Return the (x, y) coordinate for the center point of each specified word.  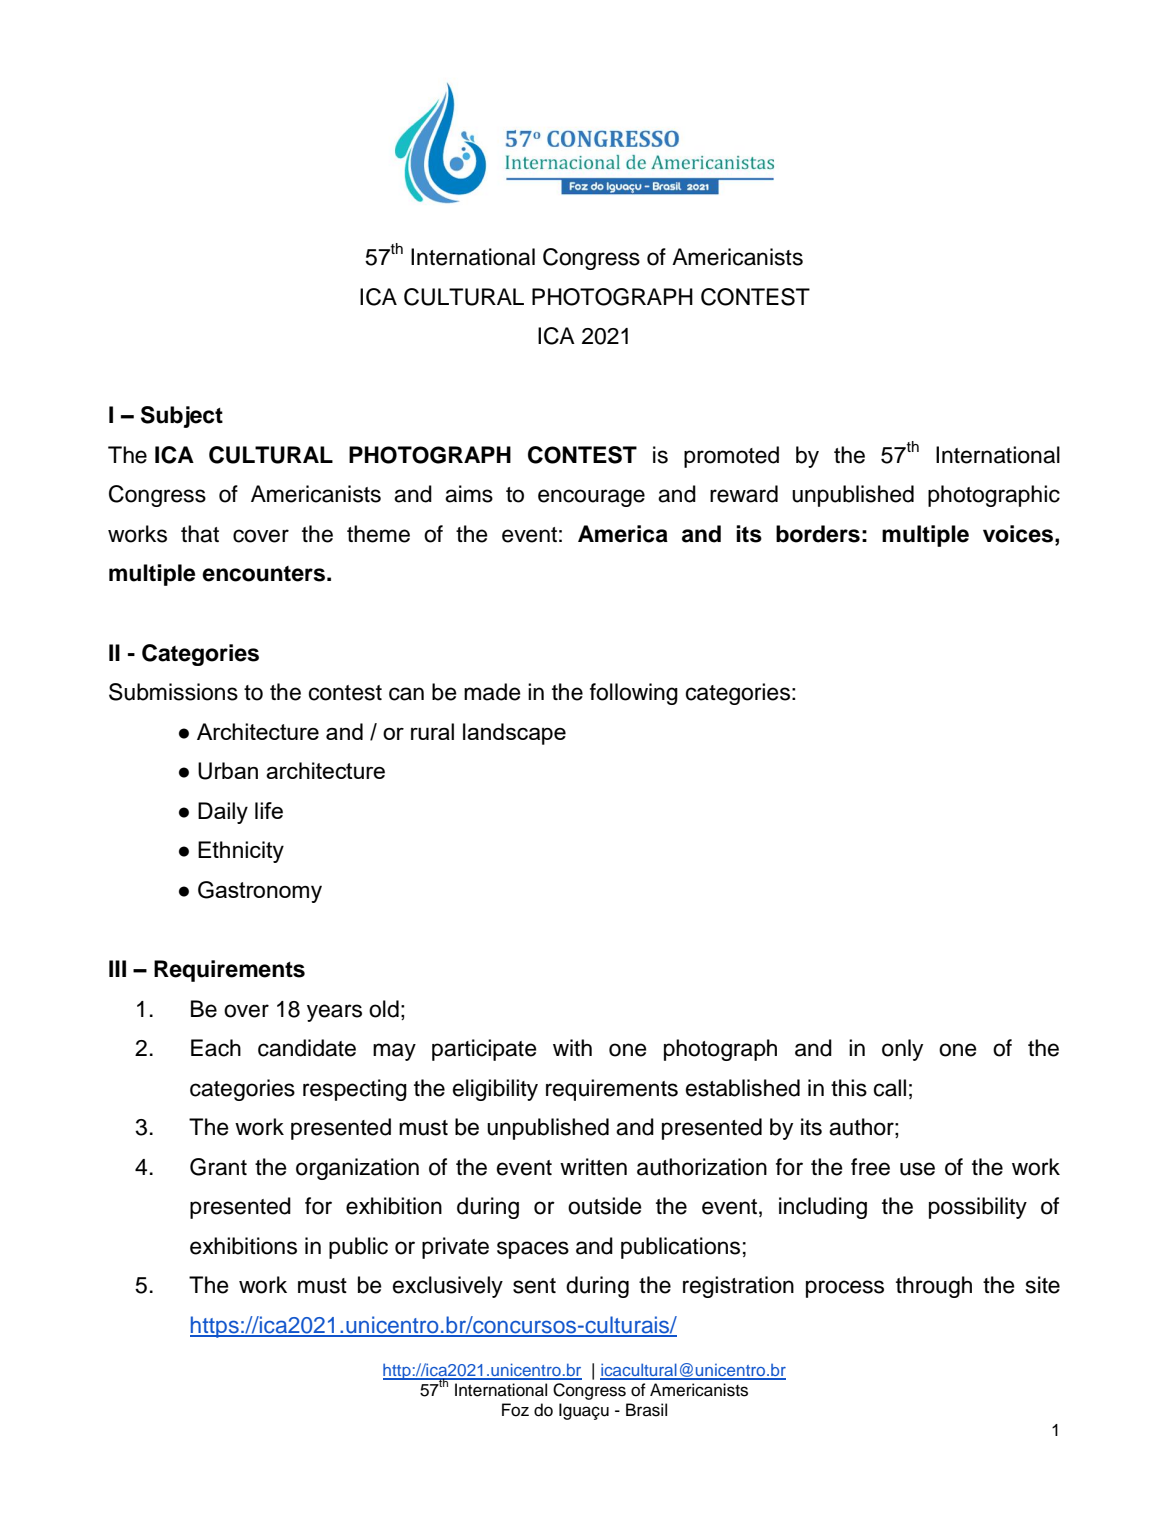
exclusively (448, 1287)
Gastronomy (260, 892)
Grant (218, 1167)
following (634, 694)
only (902, 1050)
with (572, 1047)
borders (818, 534)
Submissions (173, 692)
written (593, 1167)
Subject (182, 417)
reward (744, 494)
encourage (591, 498)
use (917, 1169)
